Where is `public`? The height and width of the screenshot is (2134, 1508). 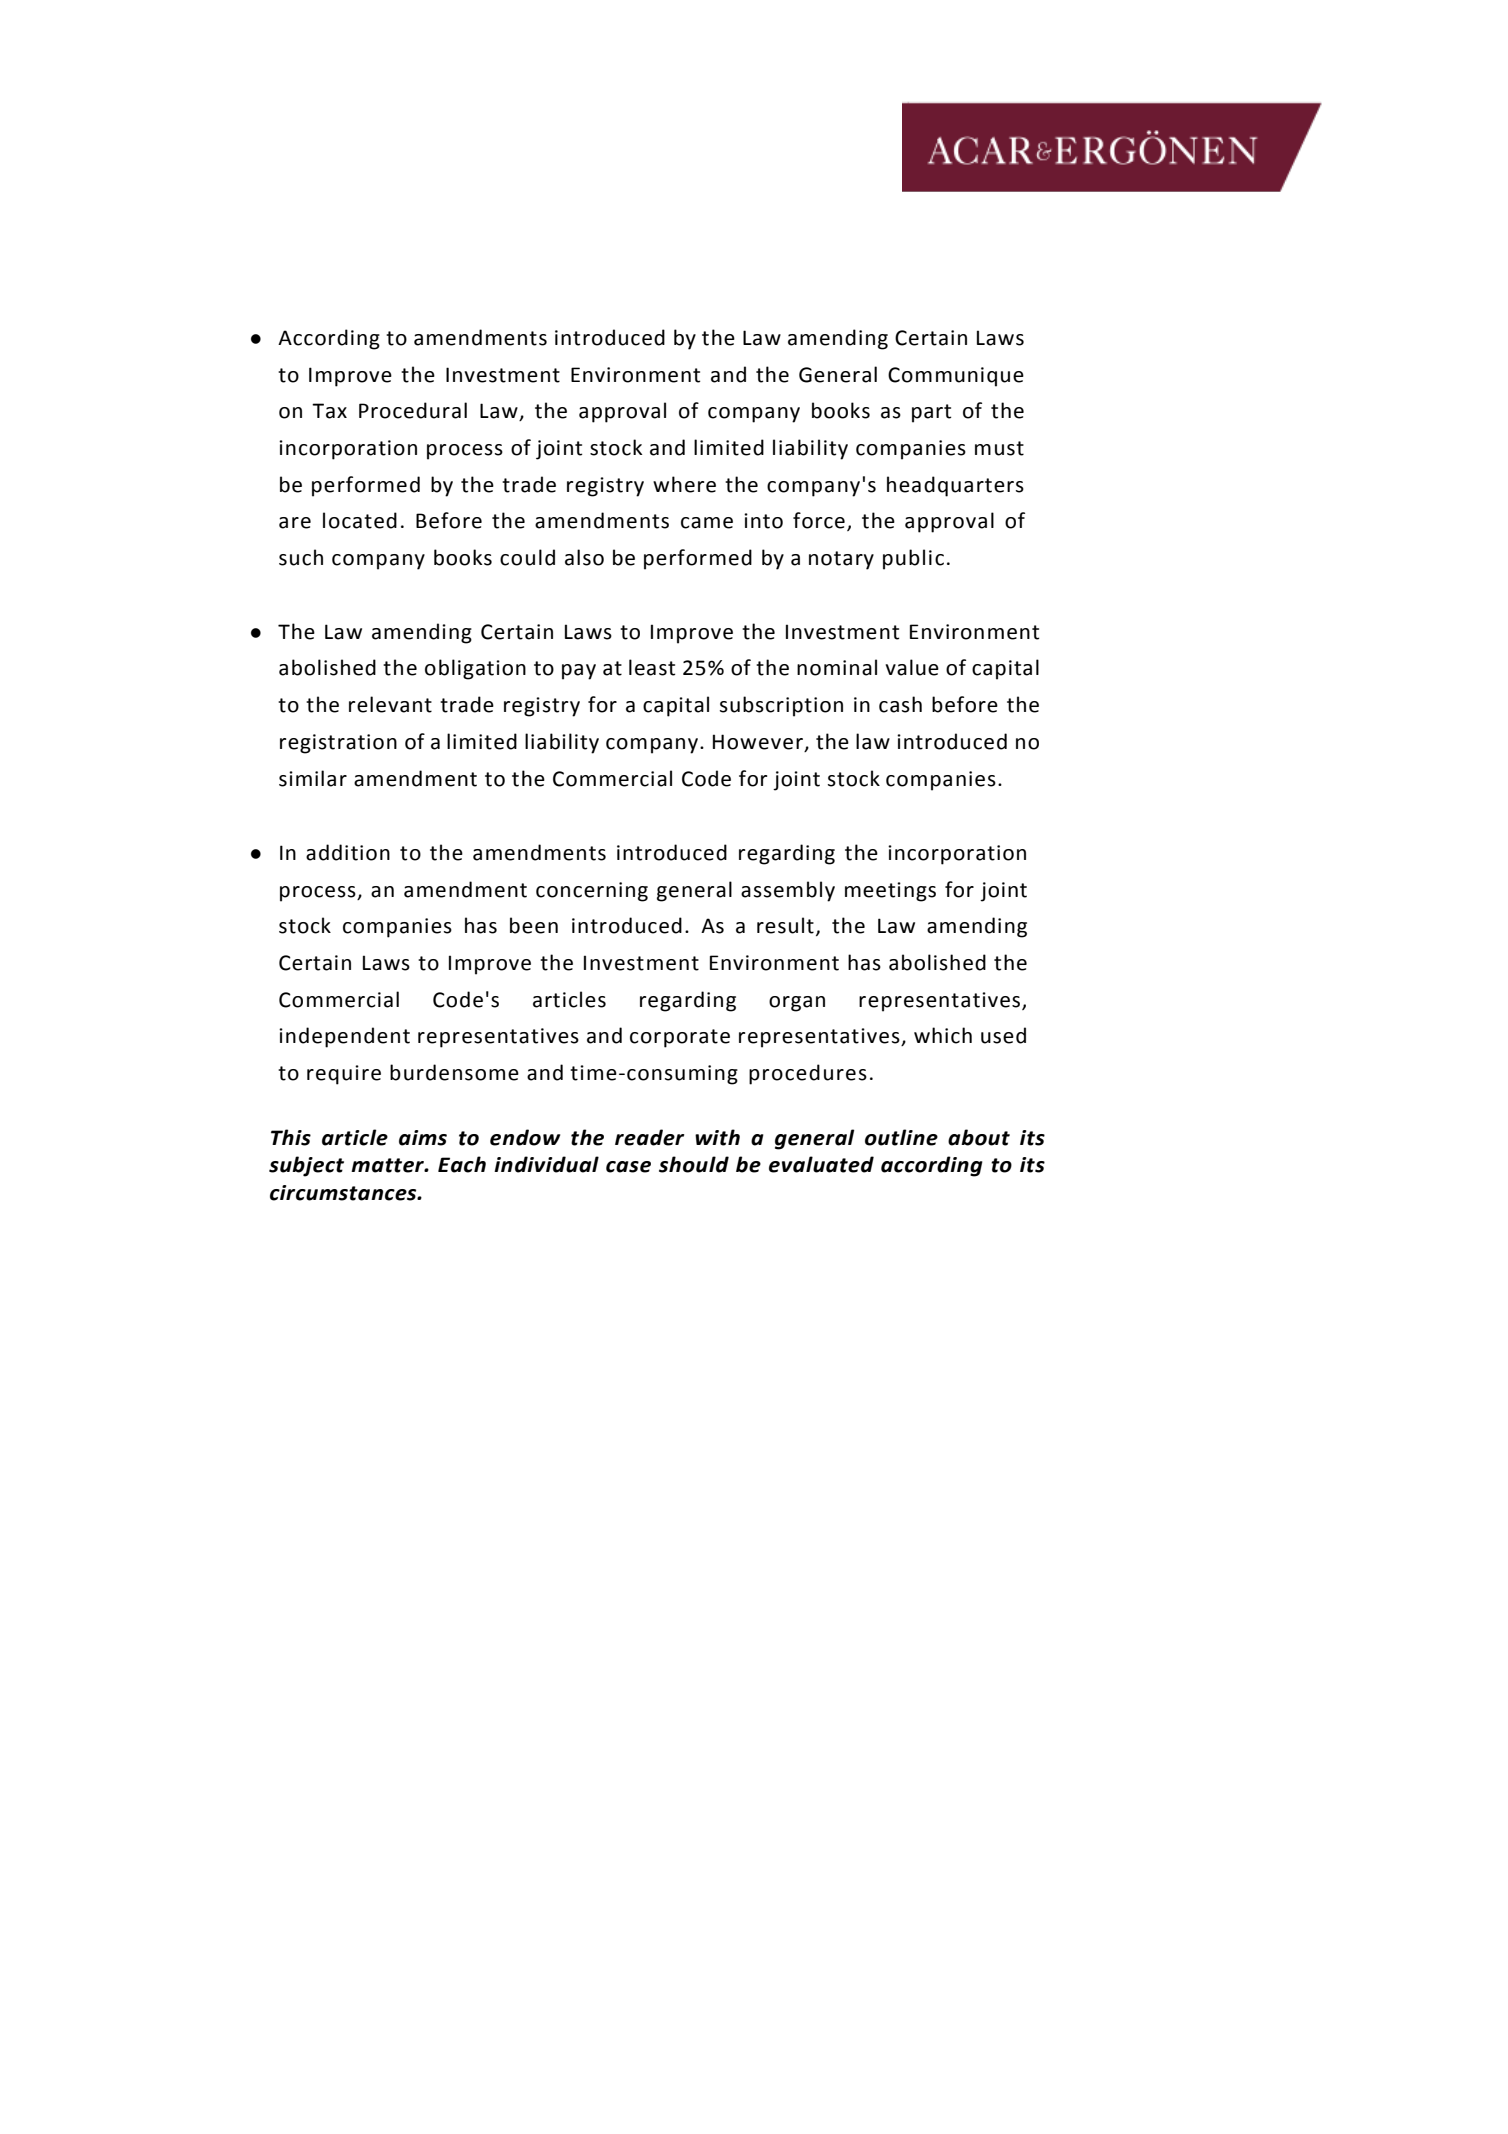
public is located at coordinates (913, 559).
